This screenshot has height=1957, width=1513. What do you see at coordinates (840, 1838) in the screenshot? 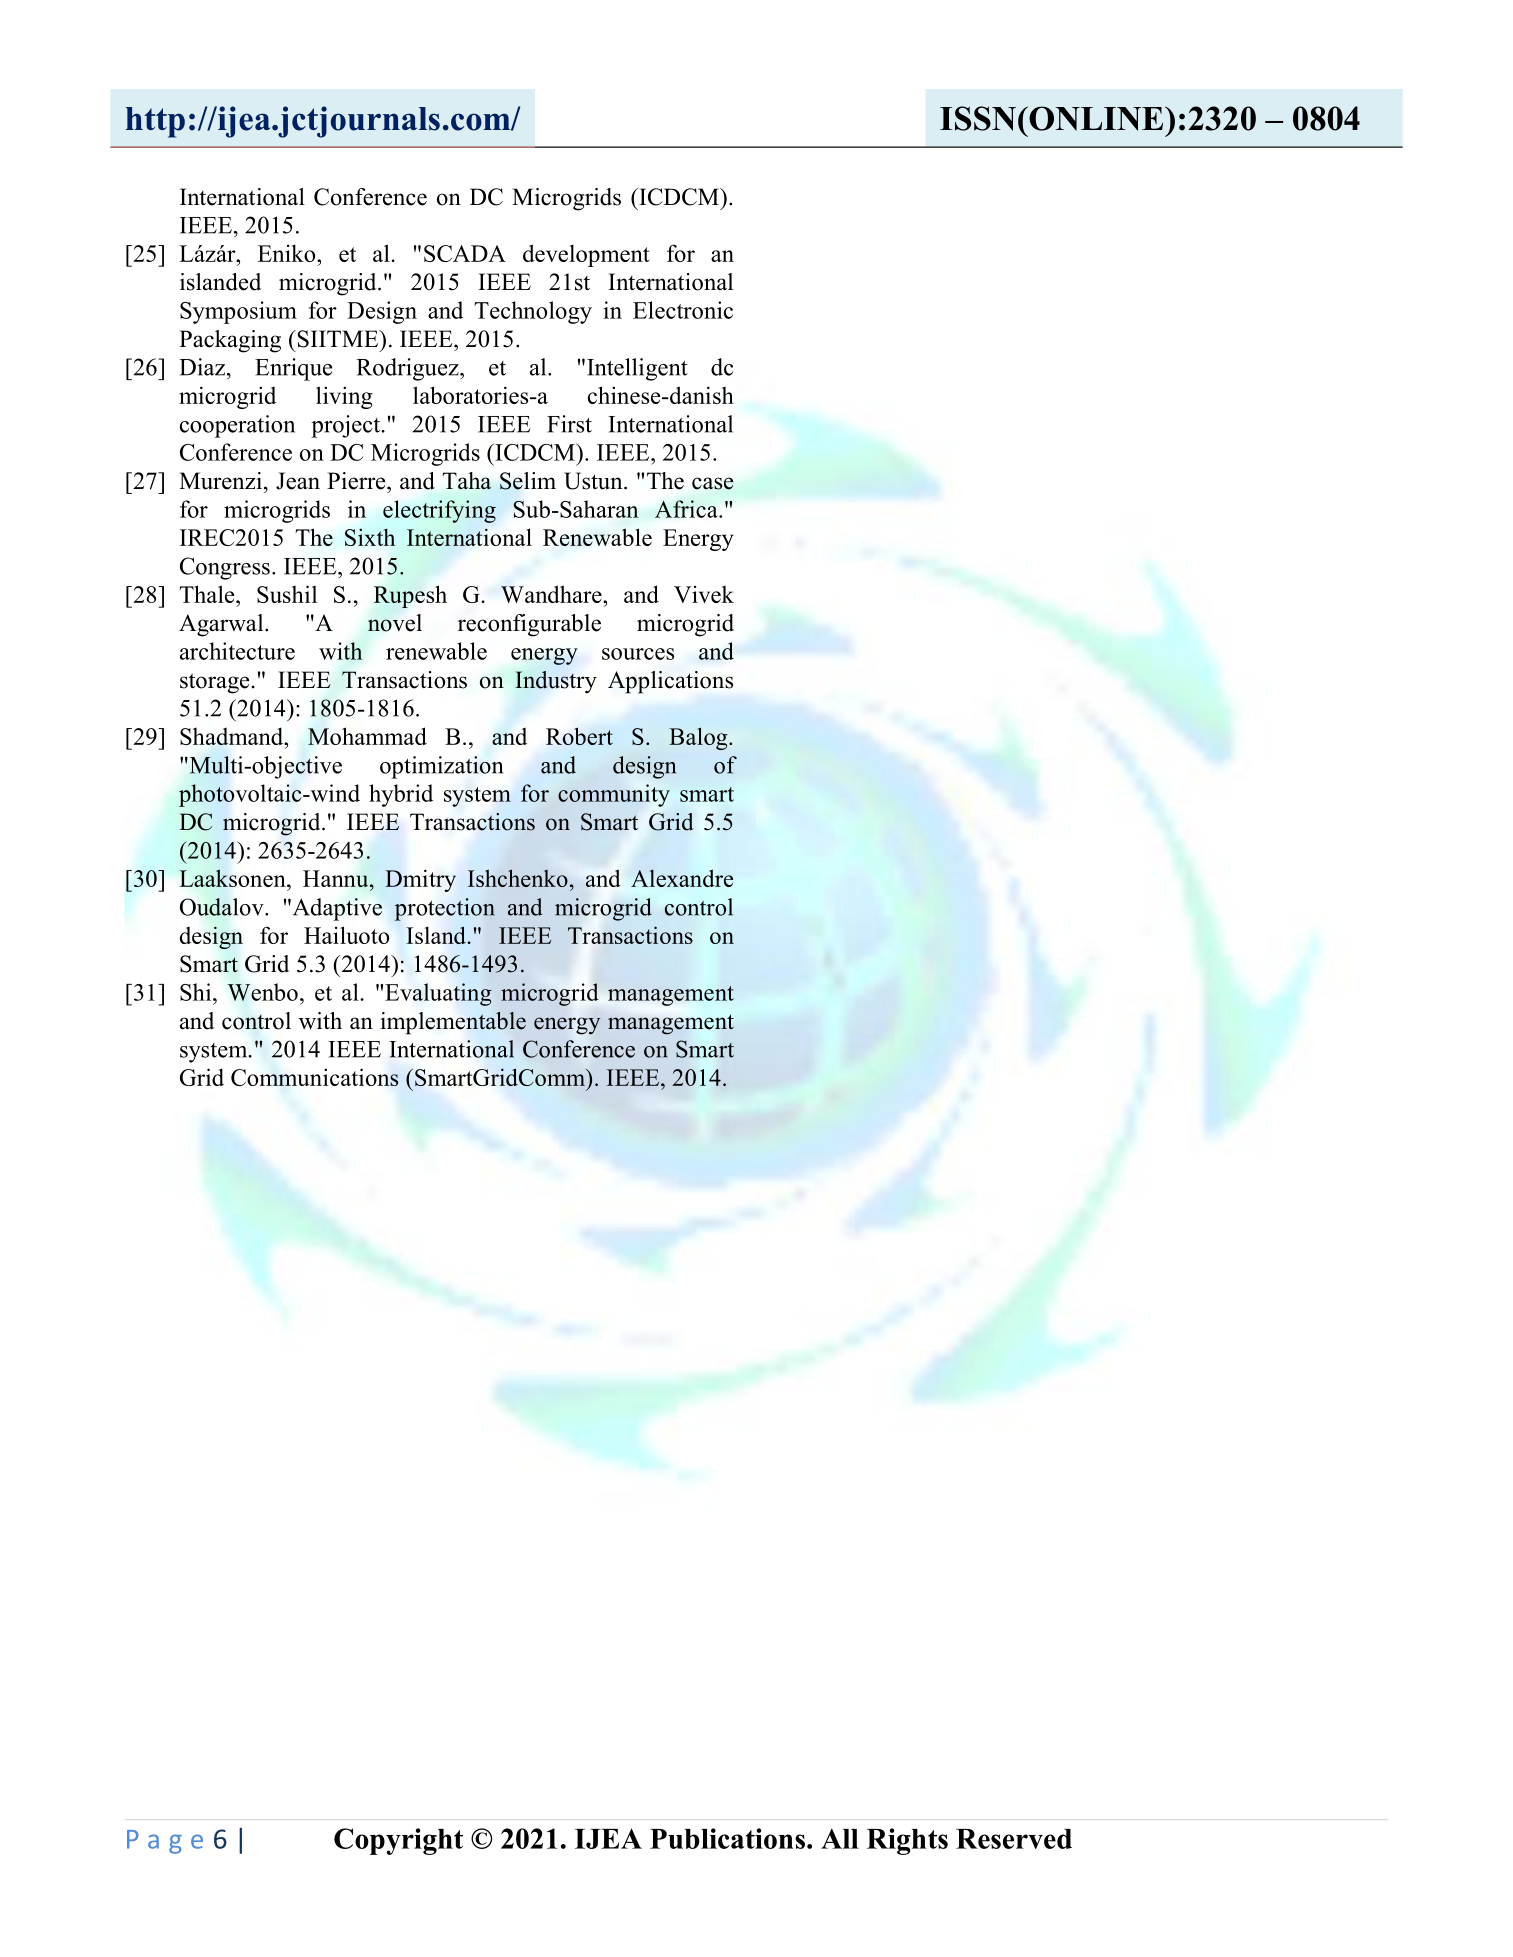
I see `All` at bounding box center [840, 1838].
